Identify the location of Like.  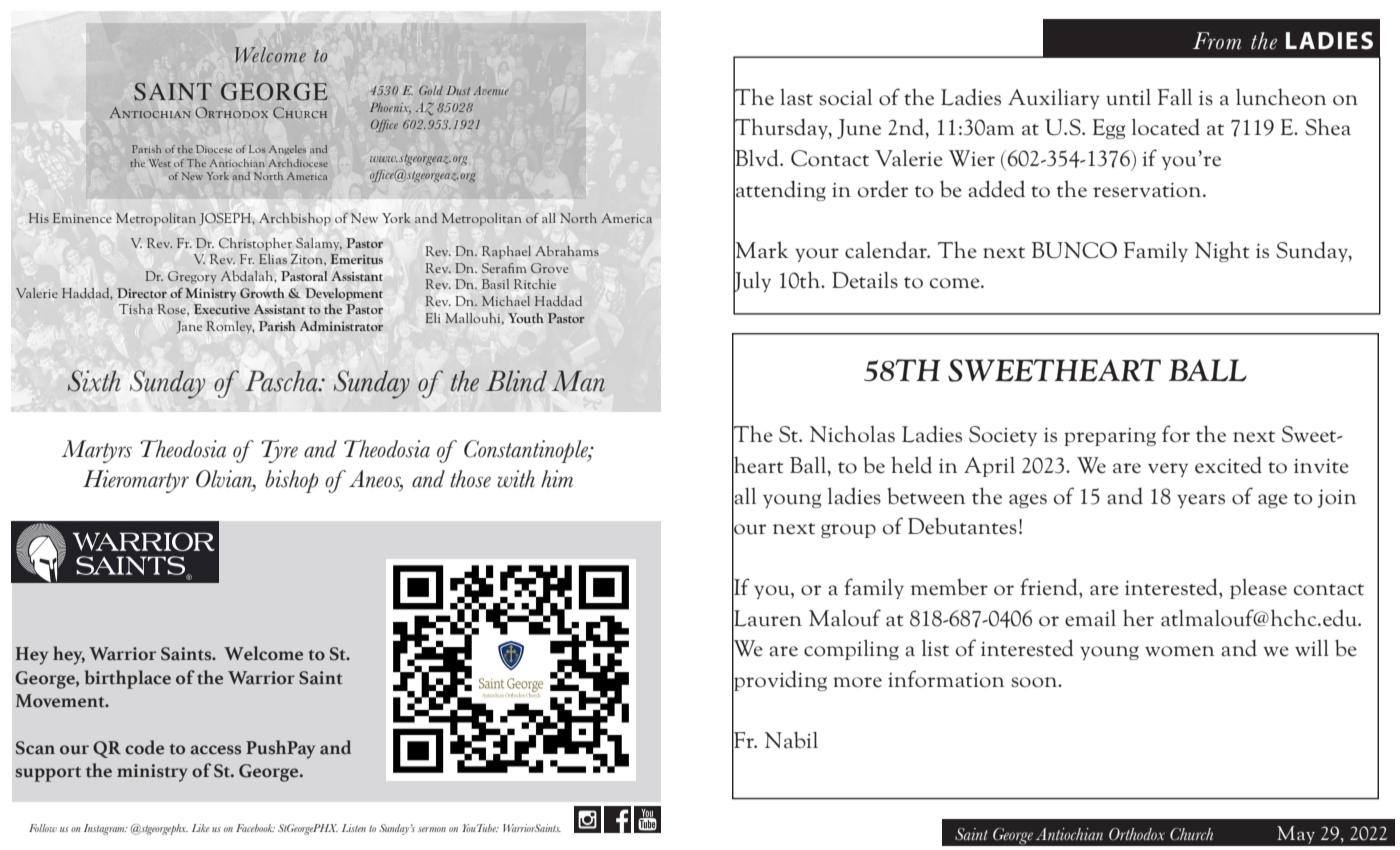
(200, 828).
